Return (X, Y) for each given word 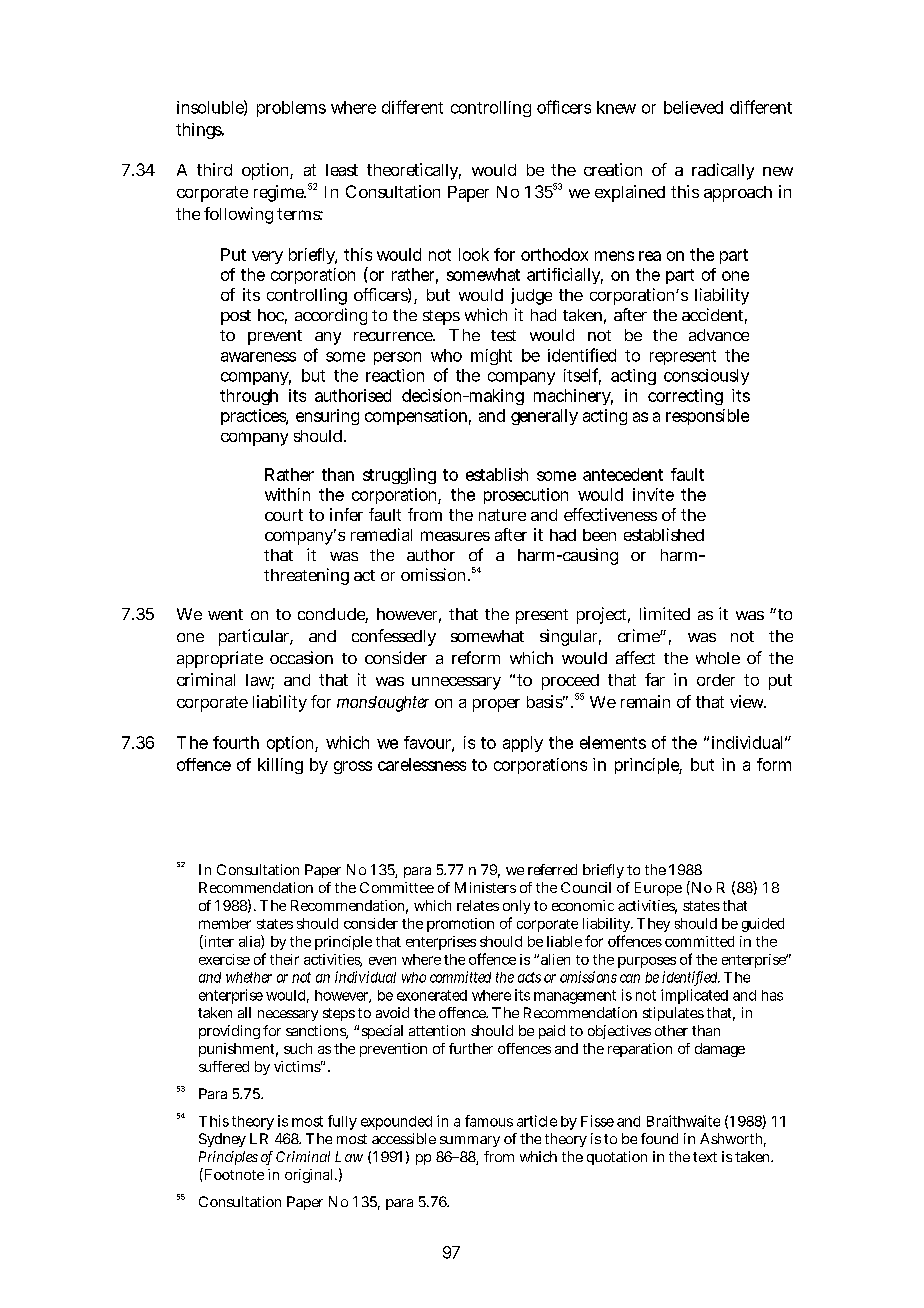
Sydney (222, 1140)
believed (693, 107)
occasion (301, 657)
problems (291, 109)
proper (496, 705)
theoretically (414, 171)
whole (718, 658)
